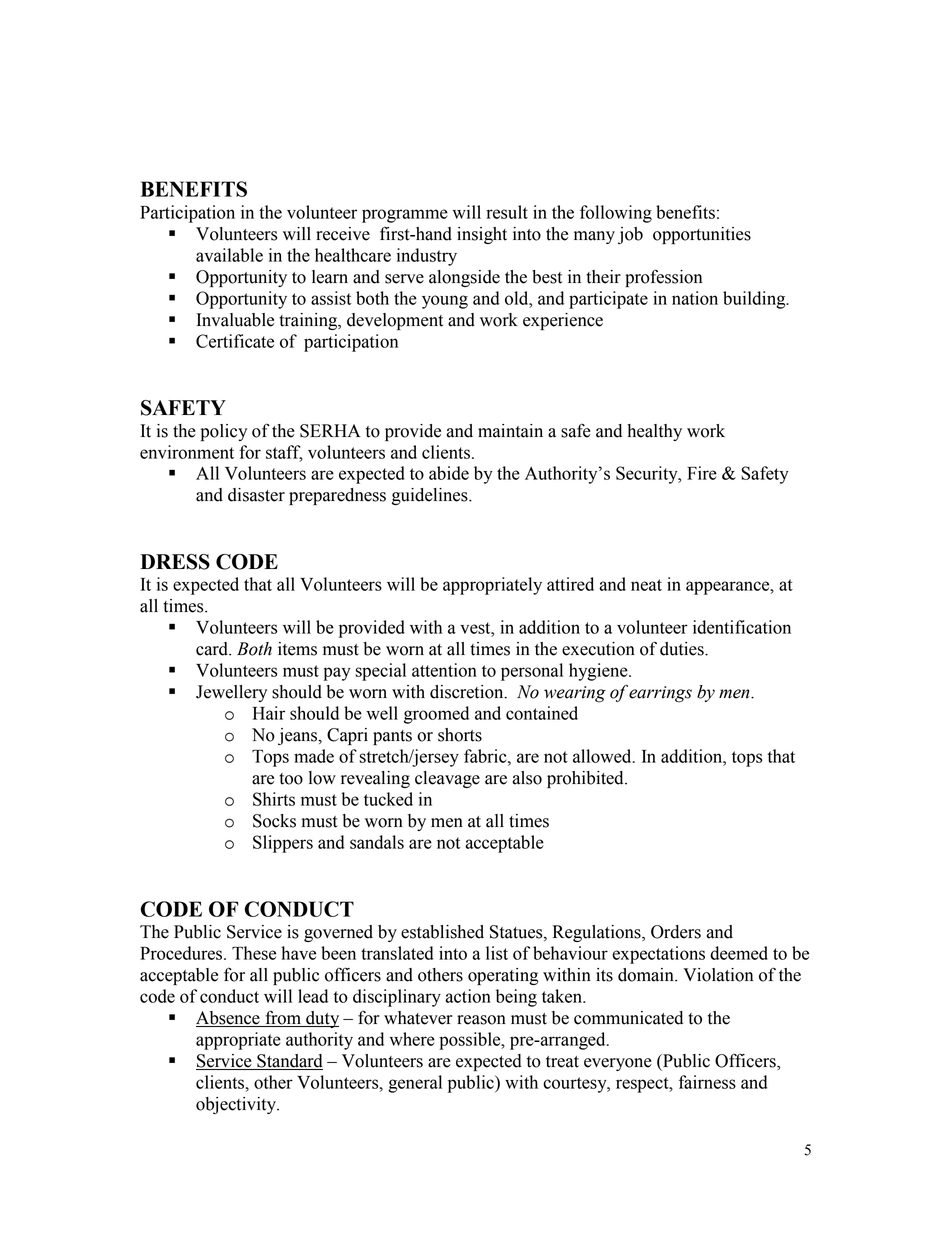 This document has height=1233, width=952. I want to click on insight, so click(482, 235).
